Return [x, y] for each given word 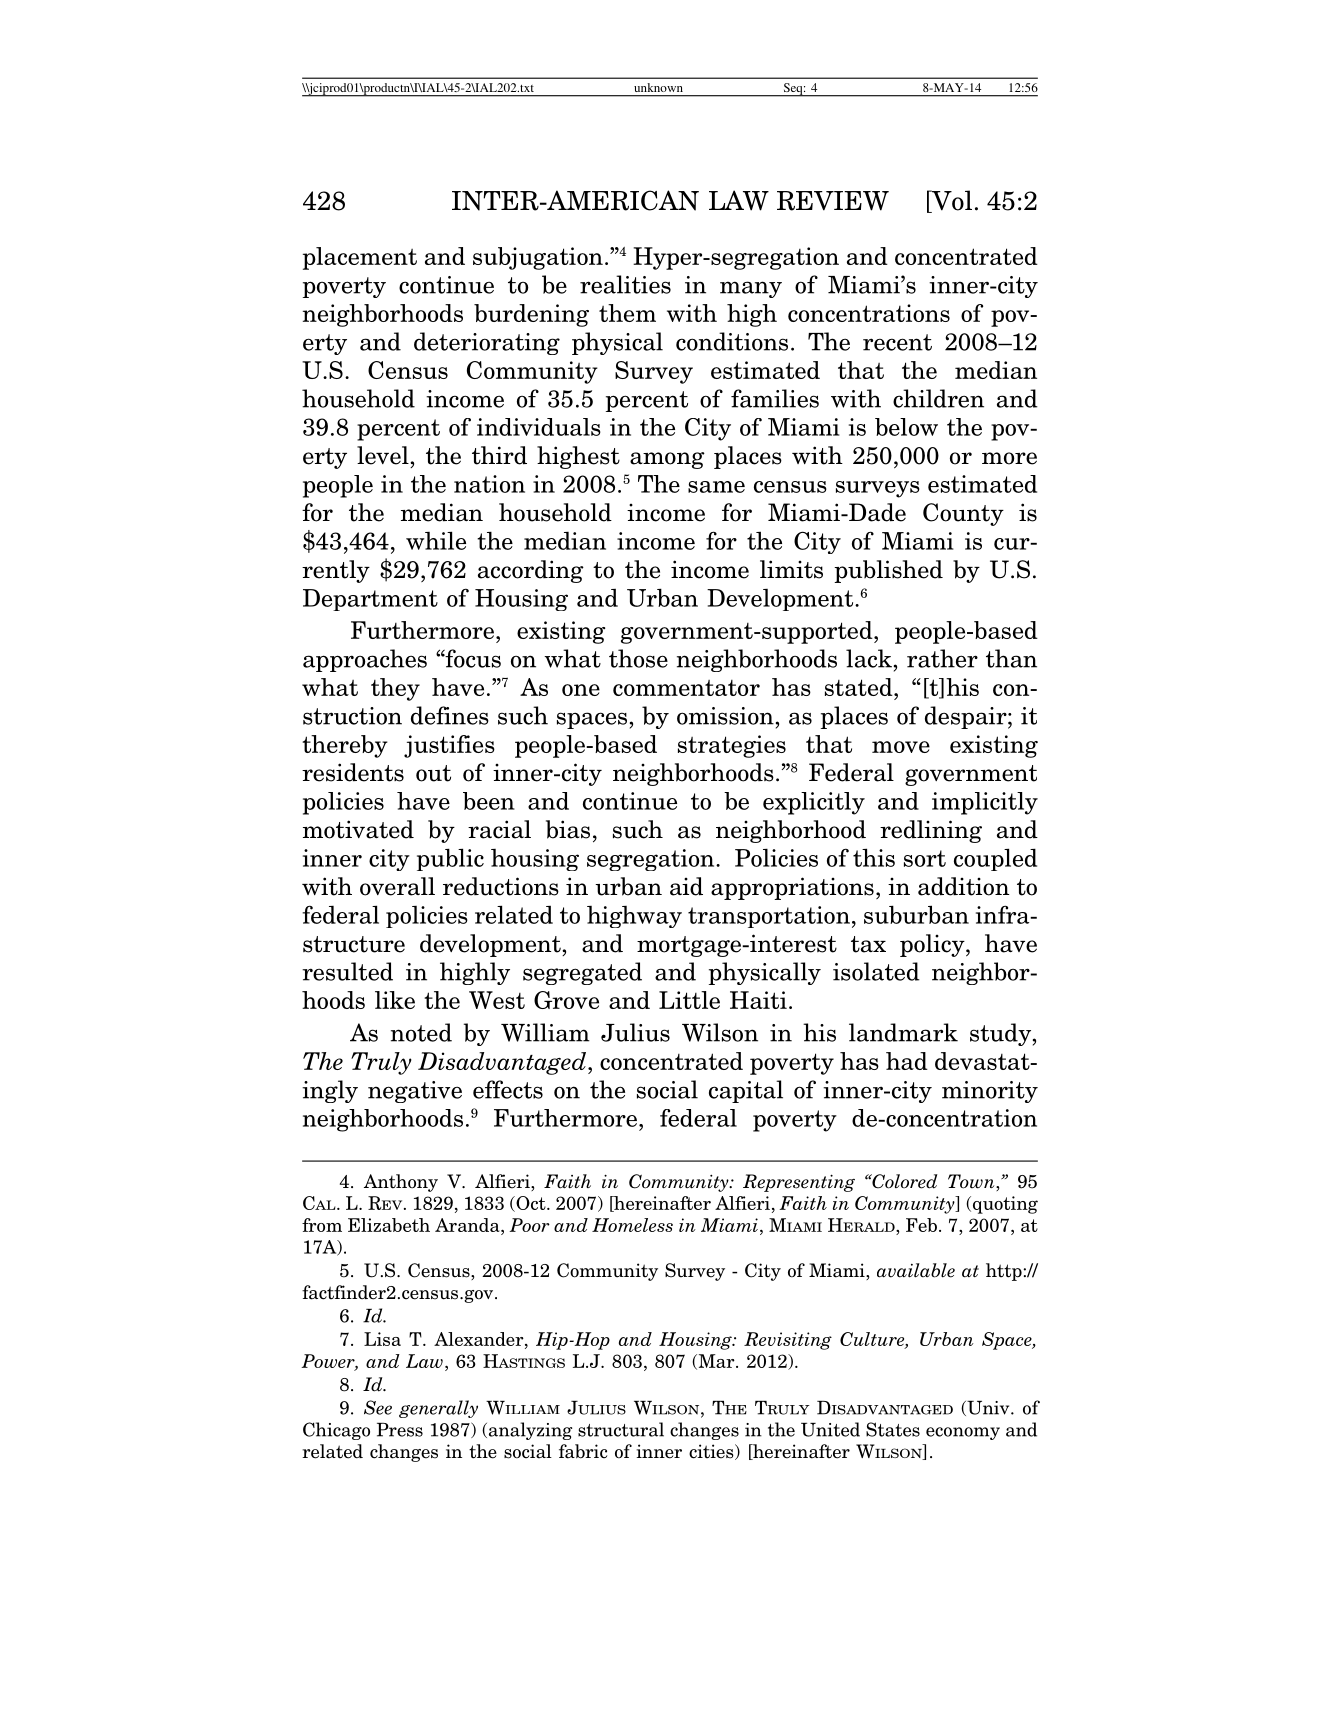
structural [621, 1429]
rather [942, 658]
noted [421, 1032]
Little [689, 1000]
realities [625, 284]
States [893, 1429]
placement [360, 258]
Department [370, 600]
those [638, 658]
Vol [951, 201]
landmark [903, 1032]
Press [400, 1430]
